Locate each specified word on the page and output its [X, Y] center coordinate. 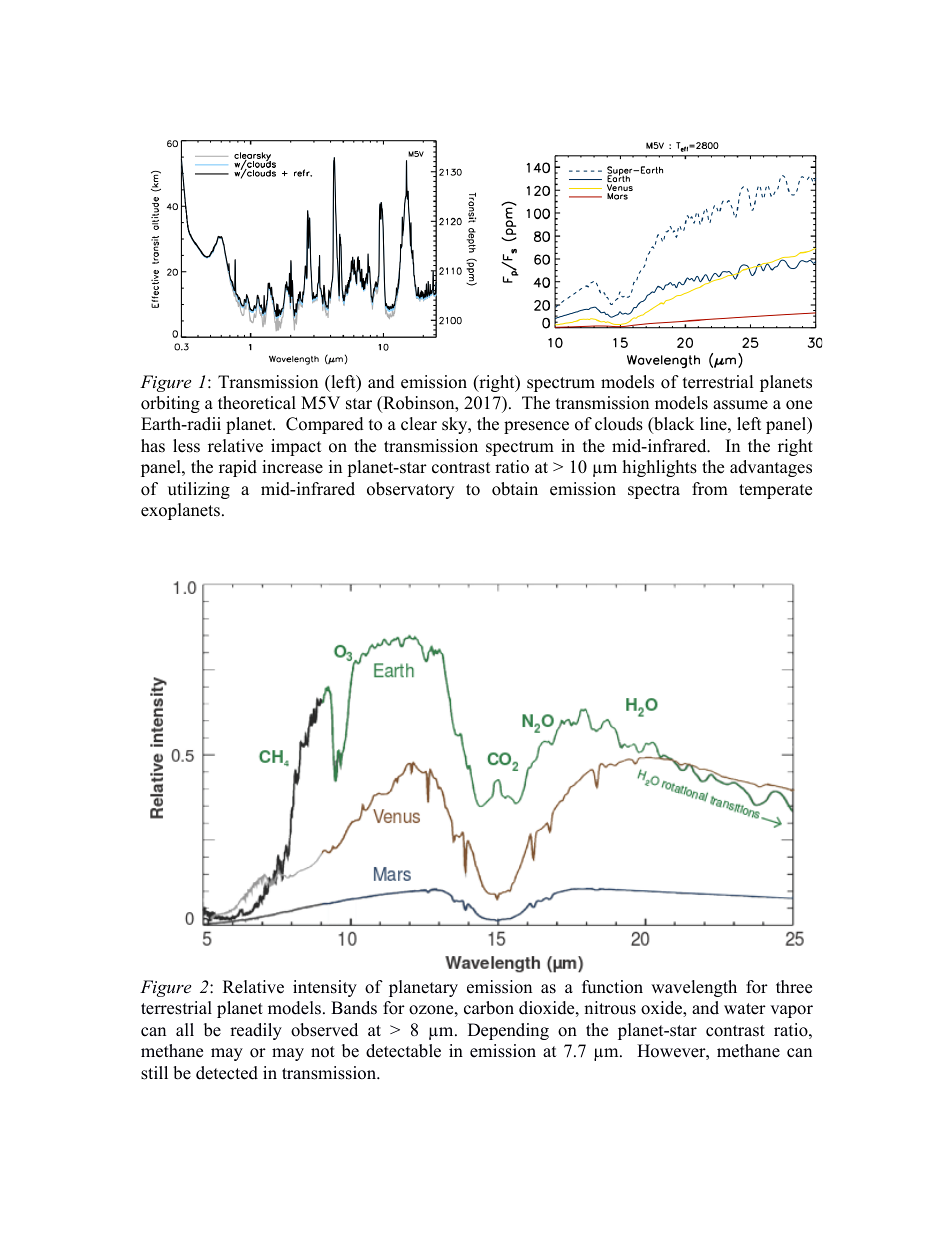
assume [740, 405]
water [745, 1009]
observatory [410, 490]
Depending [508, 1031]
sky [456, 425]
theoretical [257, 403]
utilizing [199, 490]
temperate [775, 491]
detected [227, 1073]
